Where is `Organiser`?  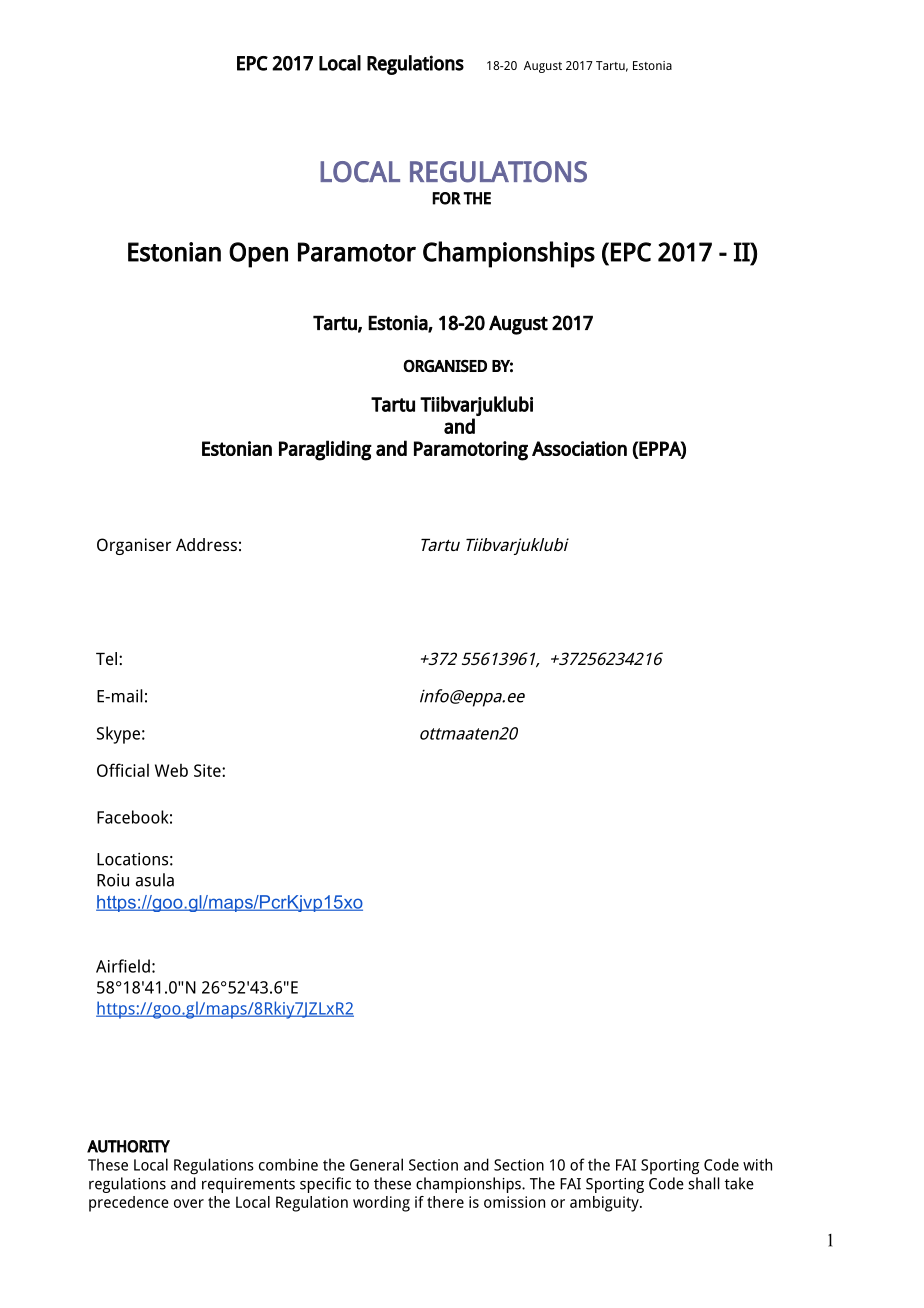 Organiser is located at coordinates (134, 546).
